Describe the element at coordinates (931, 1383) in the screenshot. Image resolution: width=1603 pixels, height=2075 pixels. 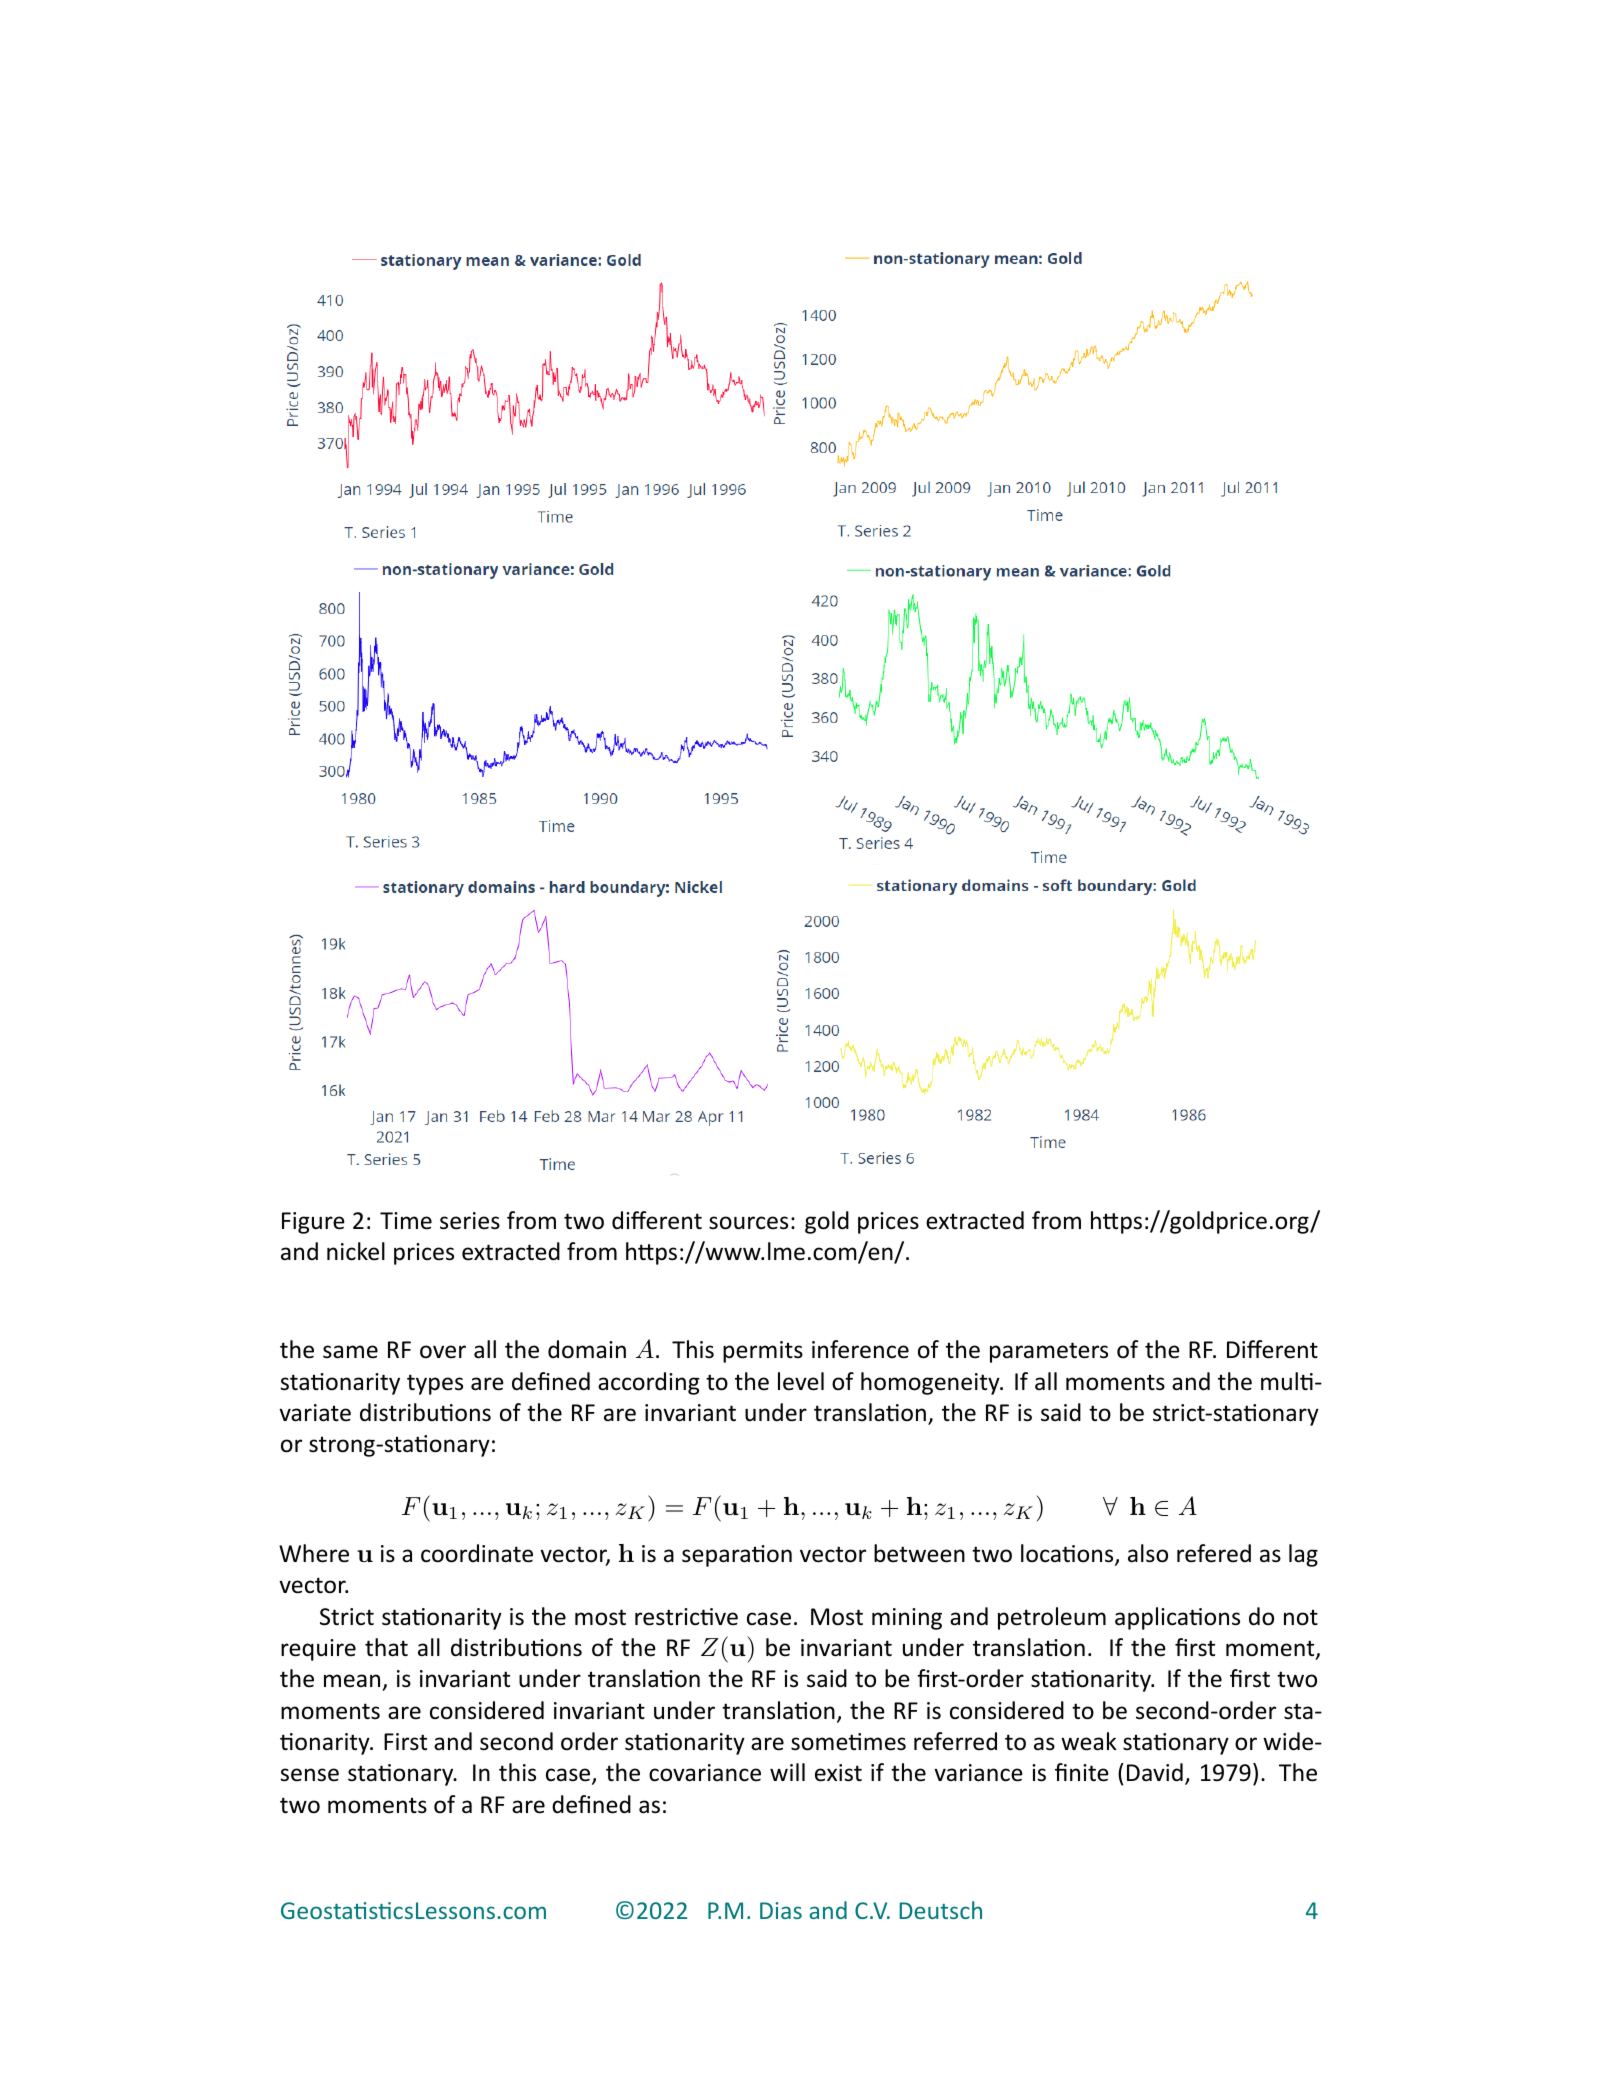
I see `homogeneity` at that location.
